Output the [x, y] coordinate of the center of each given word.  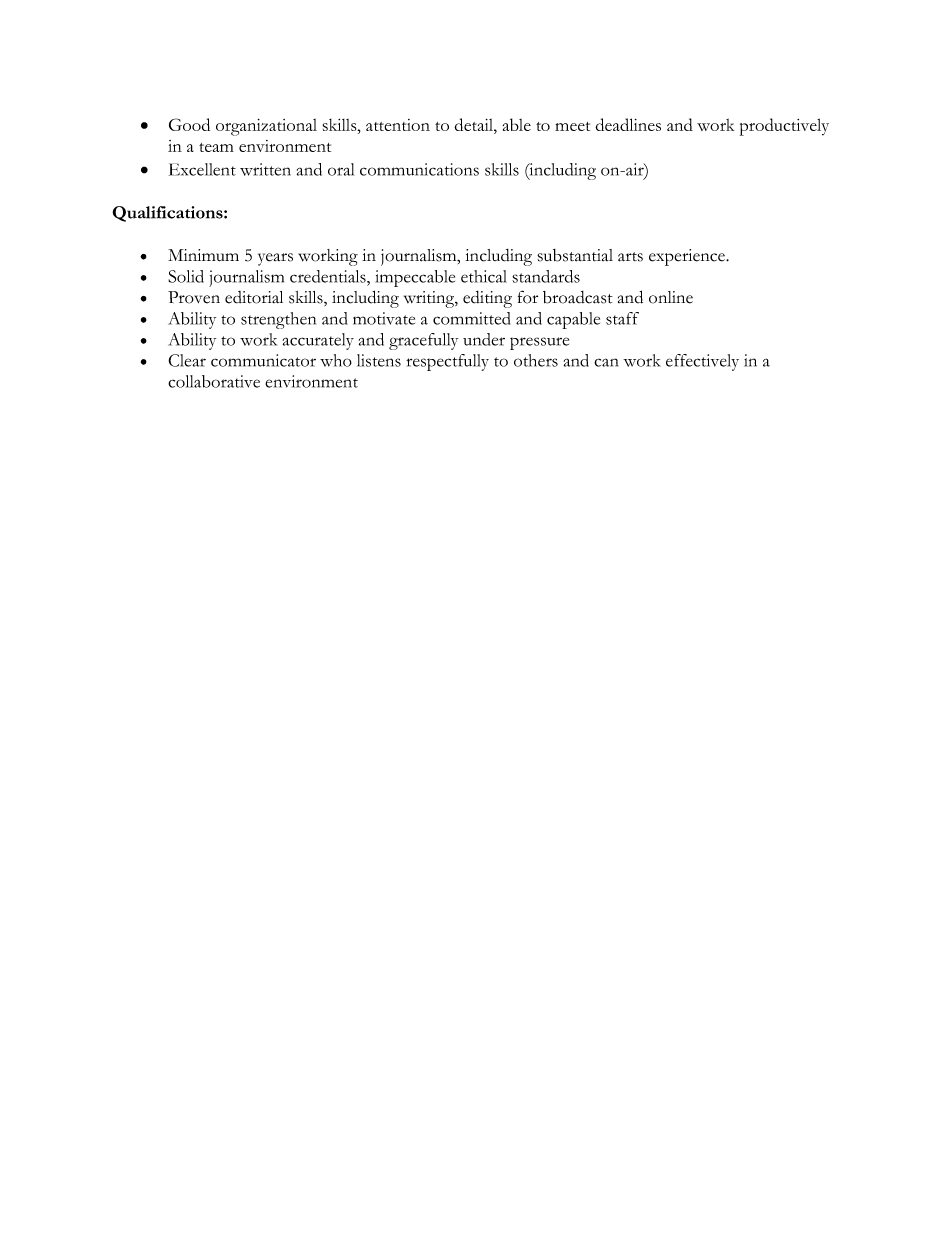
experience [688, 257]
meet [572, 126]
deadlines [628, 124]
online [671, 297]
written [265, 169]
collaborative [214, 381]
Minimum [203, 255]
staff [622, 318]
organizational [266, 127]
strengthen [278, 320]
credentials [329, 276]
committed [471, 318]
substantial [575, 255]
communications [419, 169]
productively [784, 127]
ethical [484, 276]
